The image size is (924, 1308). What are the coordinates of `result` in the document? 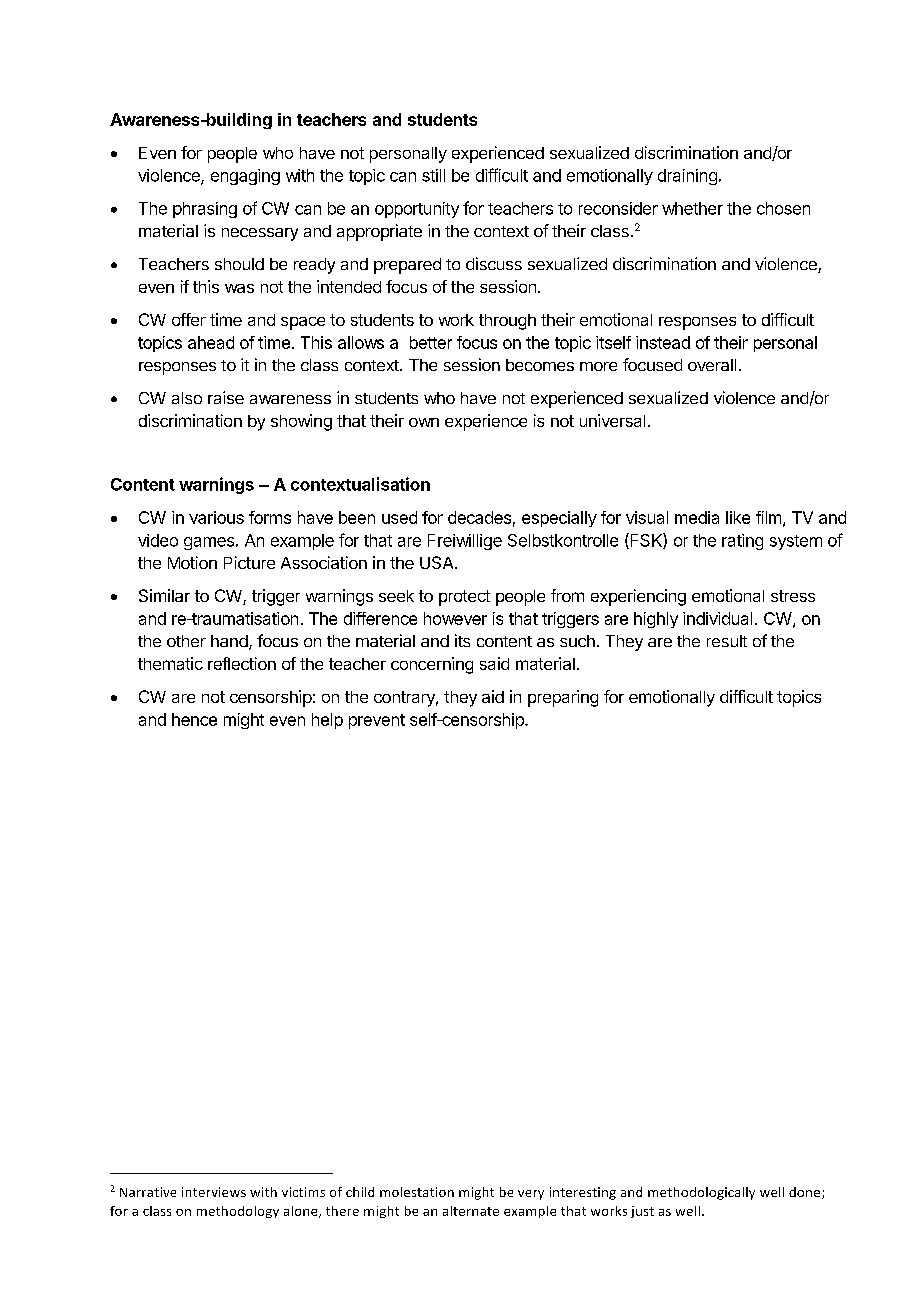 It's located at (727, 641).
